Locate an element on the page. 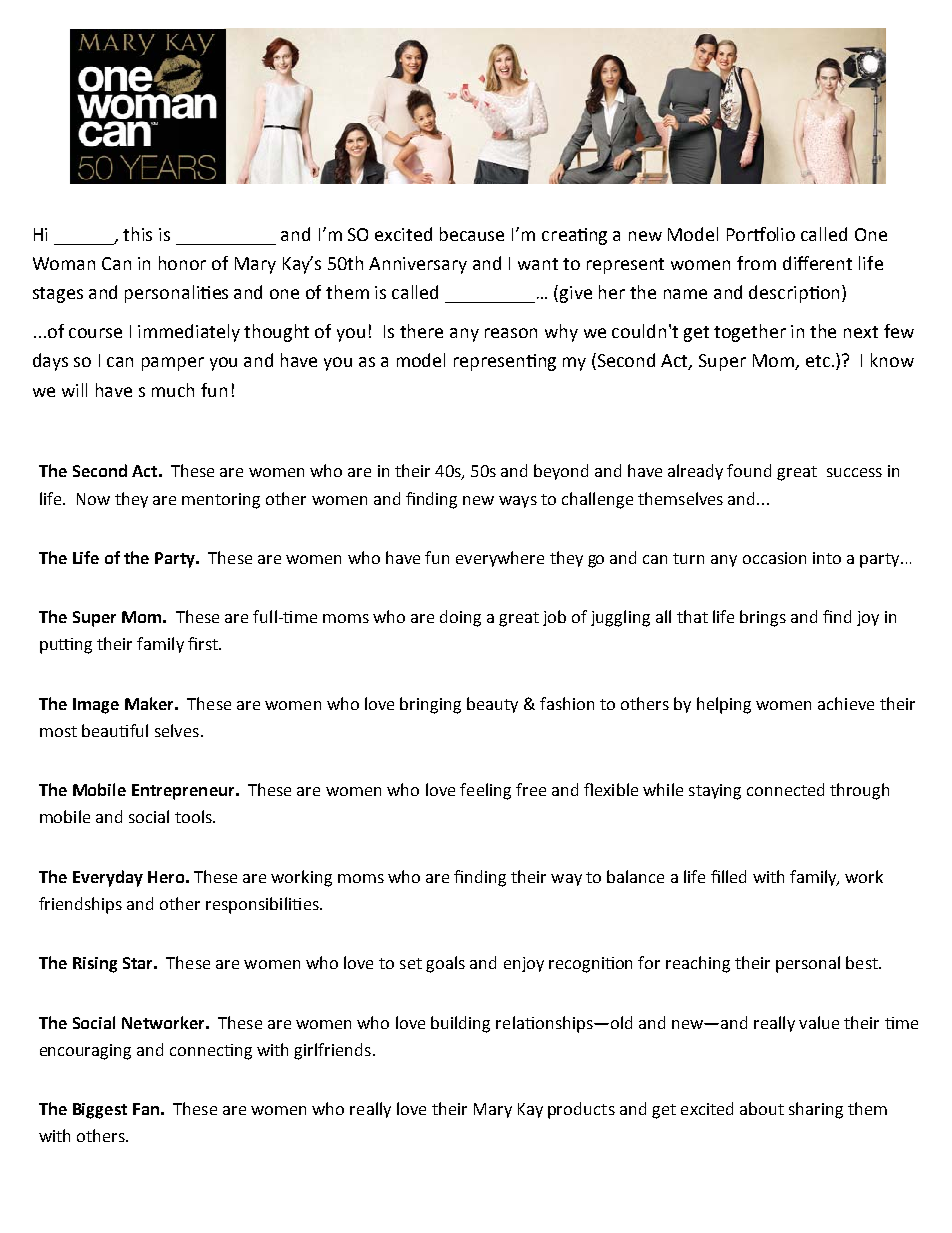 The image size is (952, 1233). honor is located at coordinates (182, 263).
